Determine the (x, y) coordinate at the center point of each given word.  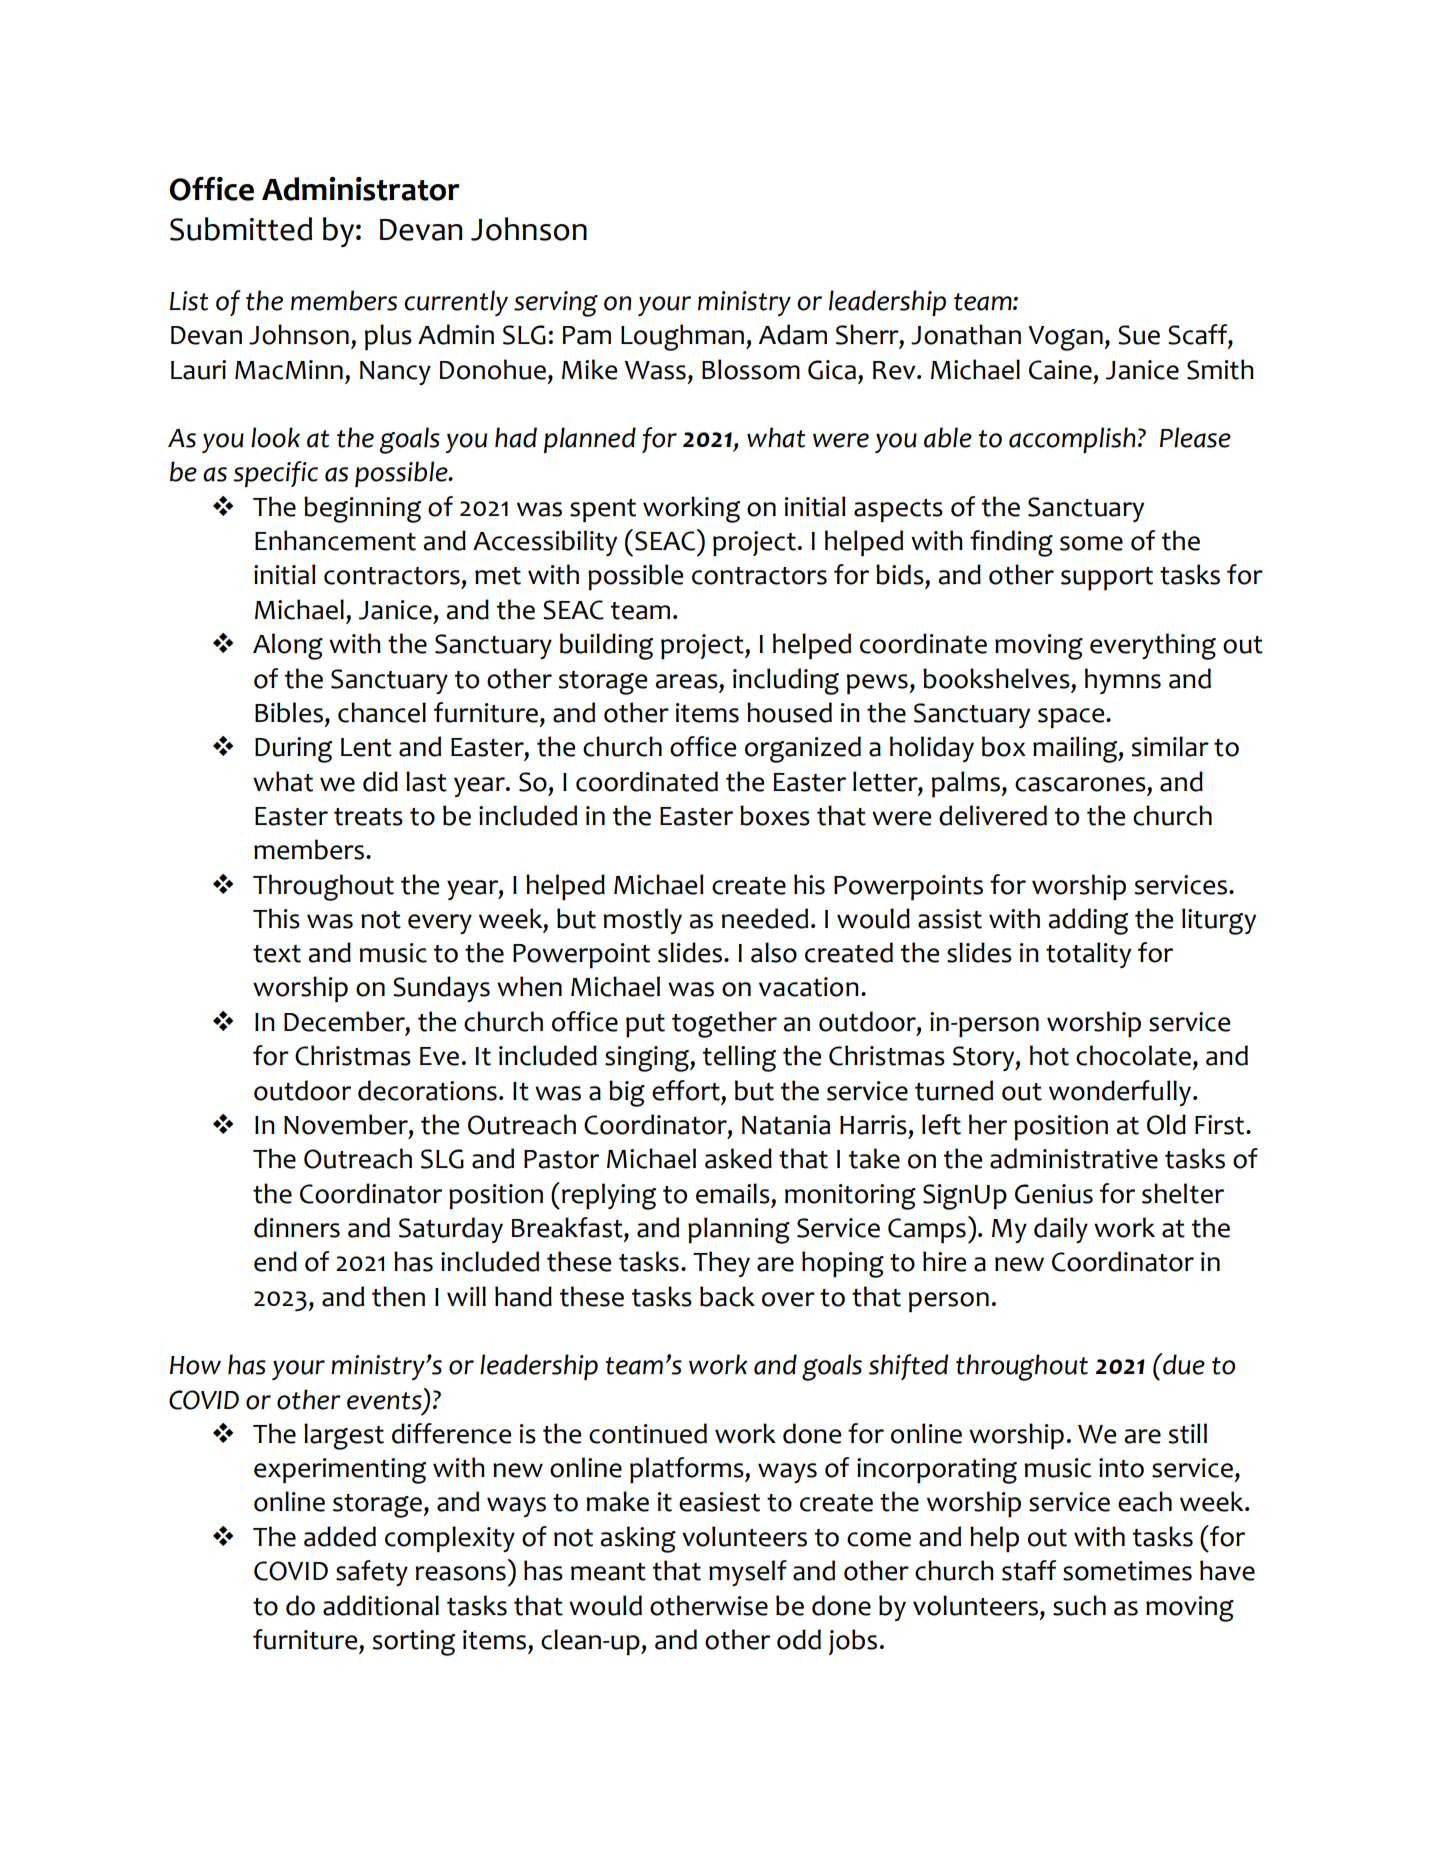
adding (1088, 921)
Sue (1139, 335)
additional (381, 1605)
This (276, 918)
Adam (793, 334)
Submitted (241, 229)
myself (748, 1573)
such (1079, 1605)
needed (765, 918)
